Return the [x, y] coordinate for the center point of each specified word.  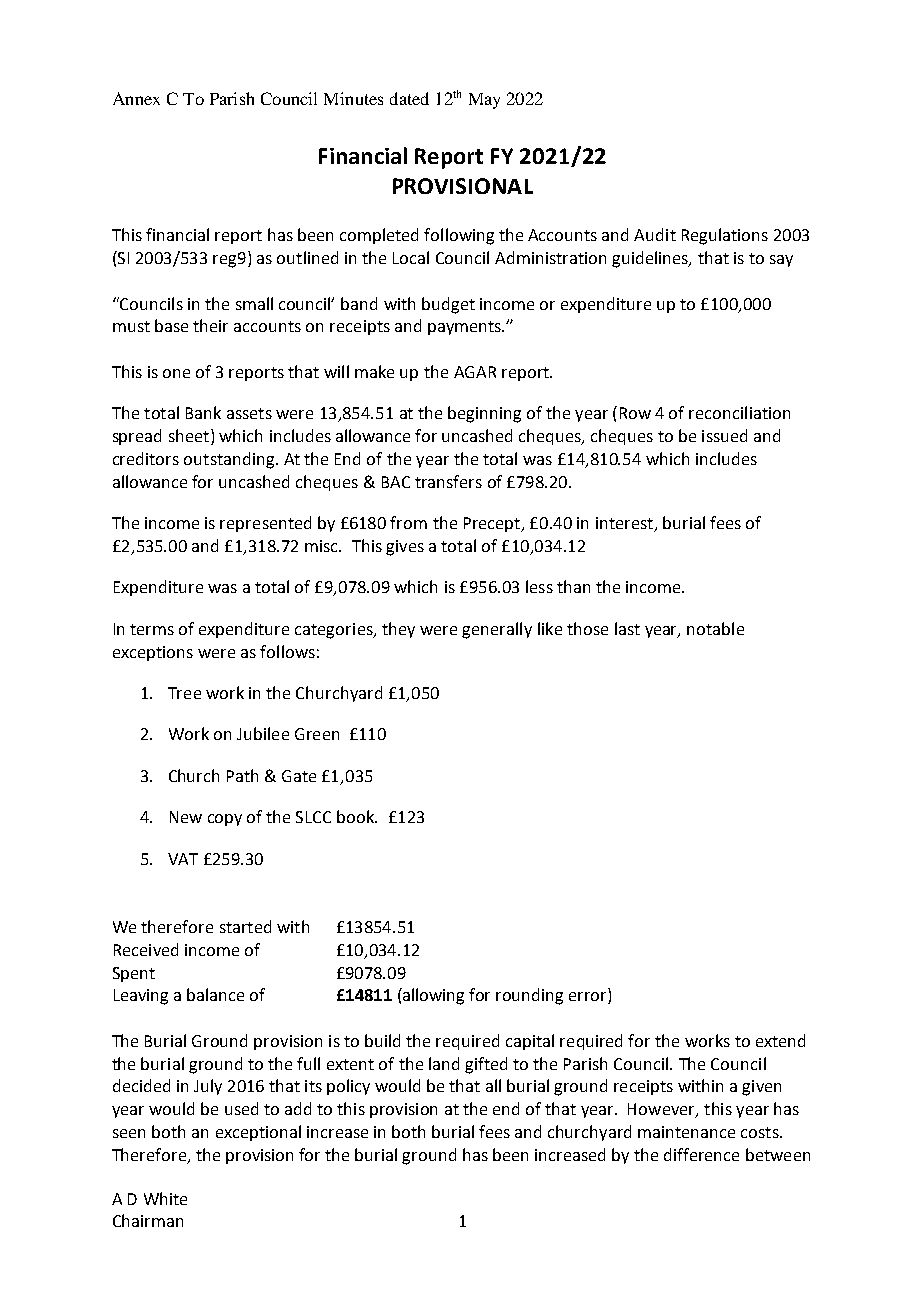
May [484, 101]
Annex [136, 98]
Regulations [725, 236]
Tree [184, 693]
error [589, 998]
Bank [203, 412]
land [444, 1063]
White [165, 1198]
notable [715, 628]
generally [497, 630]
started [245, 926]
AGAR [475, 372]
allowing [432, 996]
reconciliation [739, 412]
